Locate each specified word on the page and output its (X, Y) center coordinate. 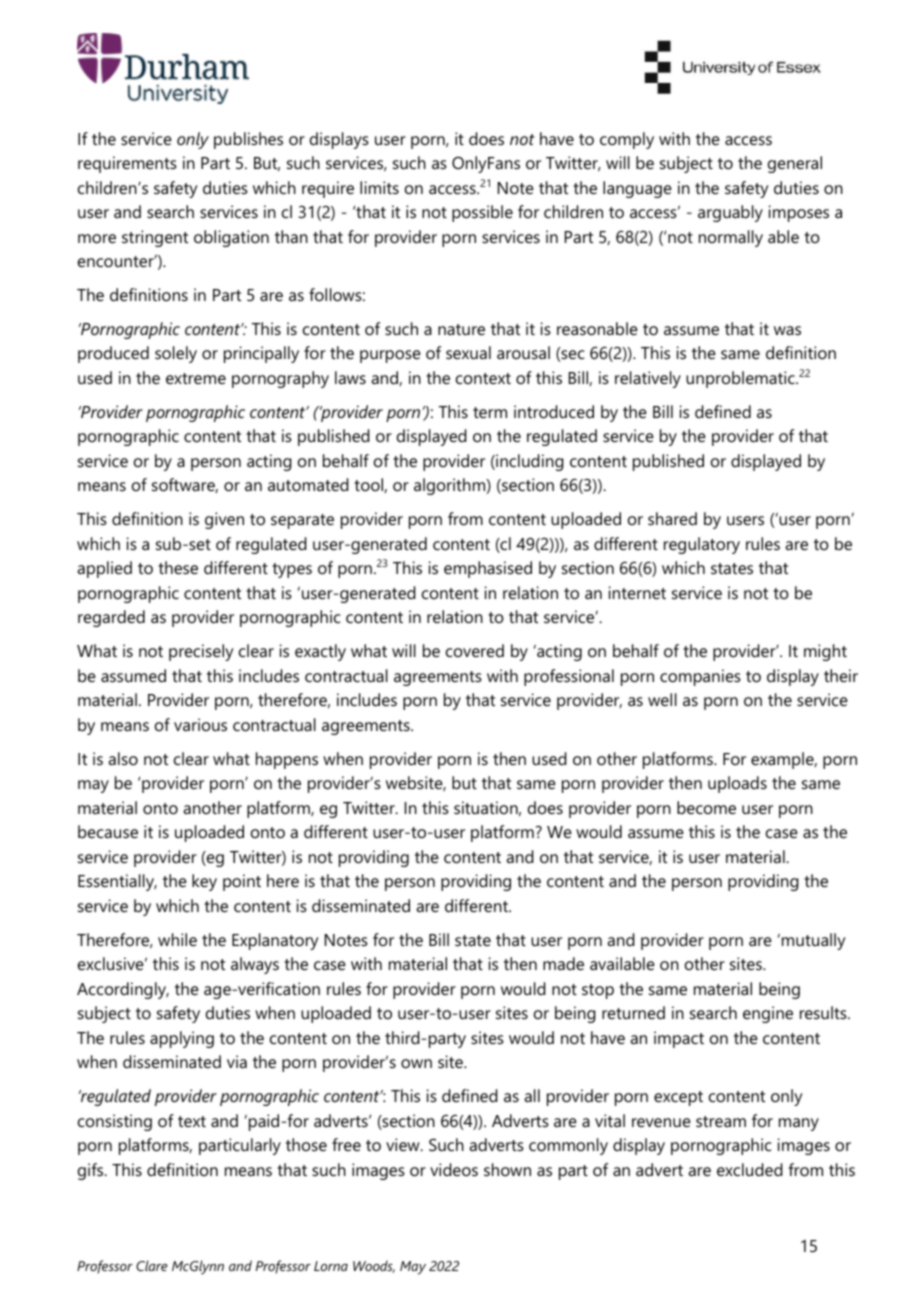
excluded (750, 1169)
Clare (152, 1265)
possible (482, 213)
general (795, 164)
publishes (248, 140)
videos (454, 1169)
